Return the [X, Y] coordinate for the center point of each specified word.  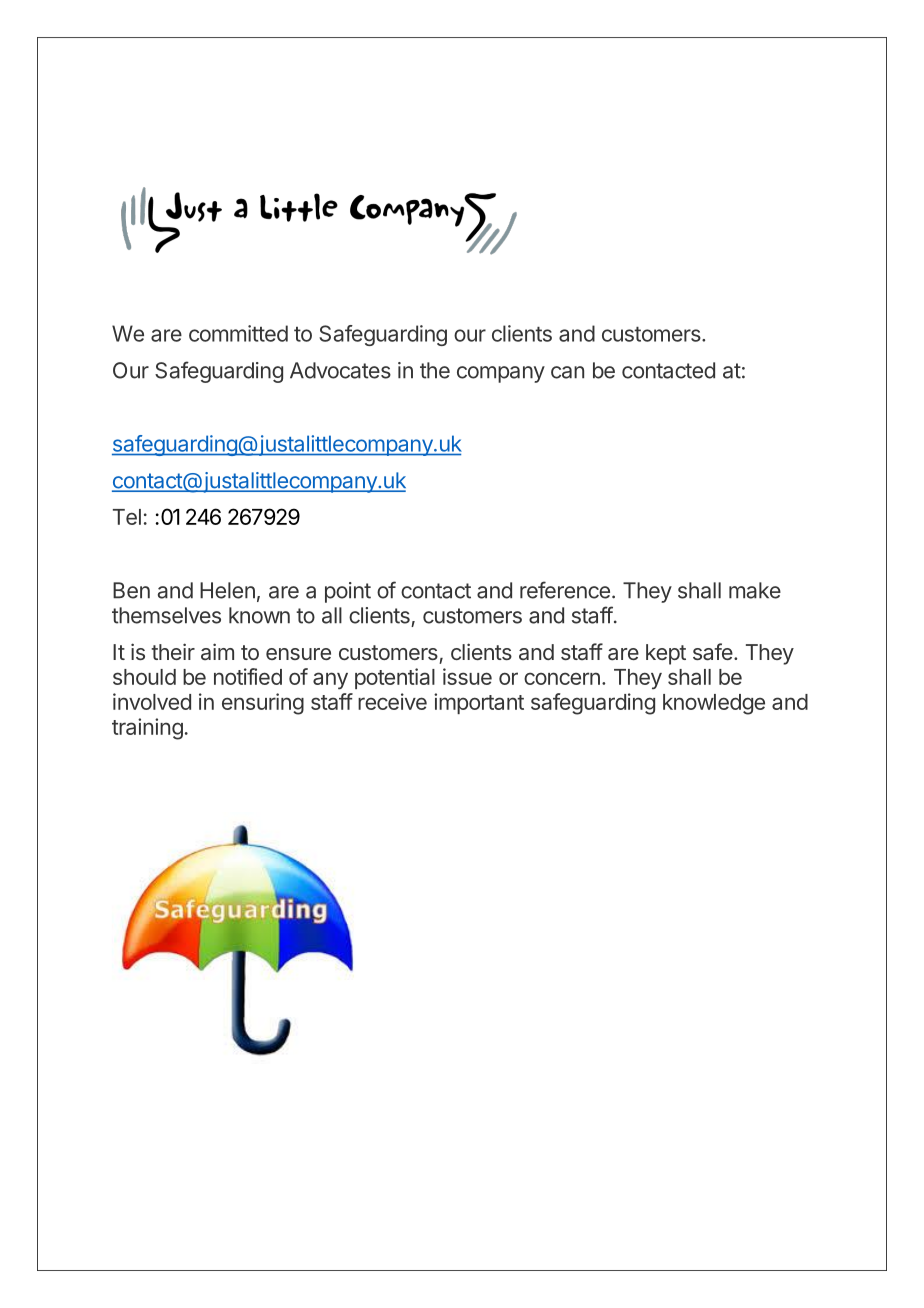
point [348, 592]
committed [238, 333]
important [479, 703]
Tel [127, 517]
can [567, 372]
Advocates [340, 370]
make [755, 590]
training [147, 729]
